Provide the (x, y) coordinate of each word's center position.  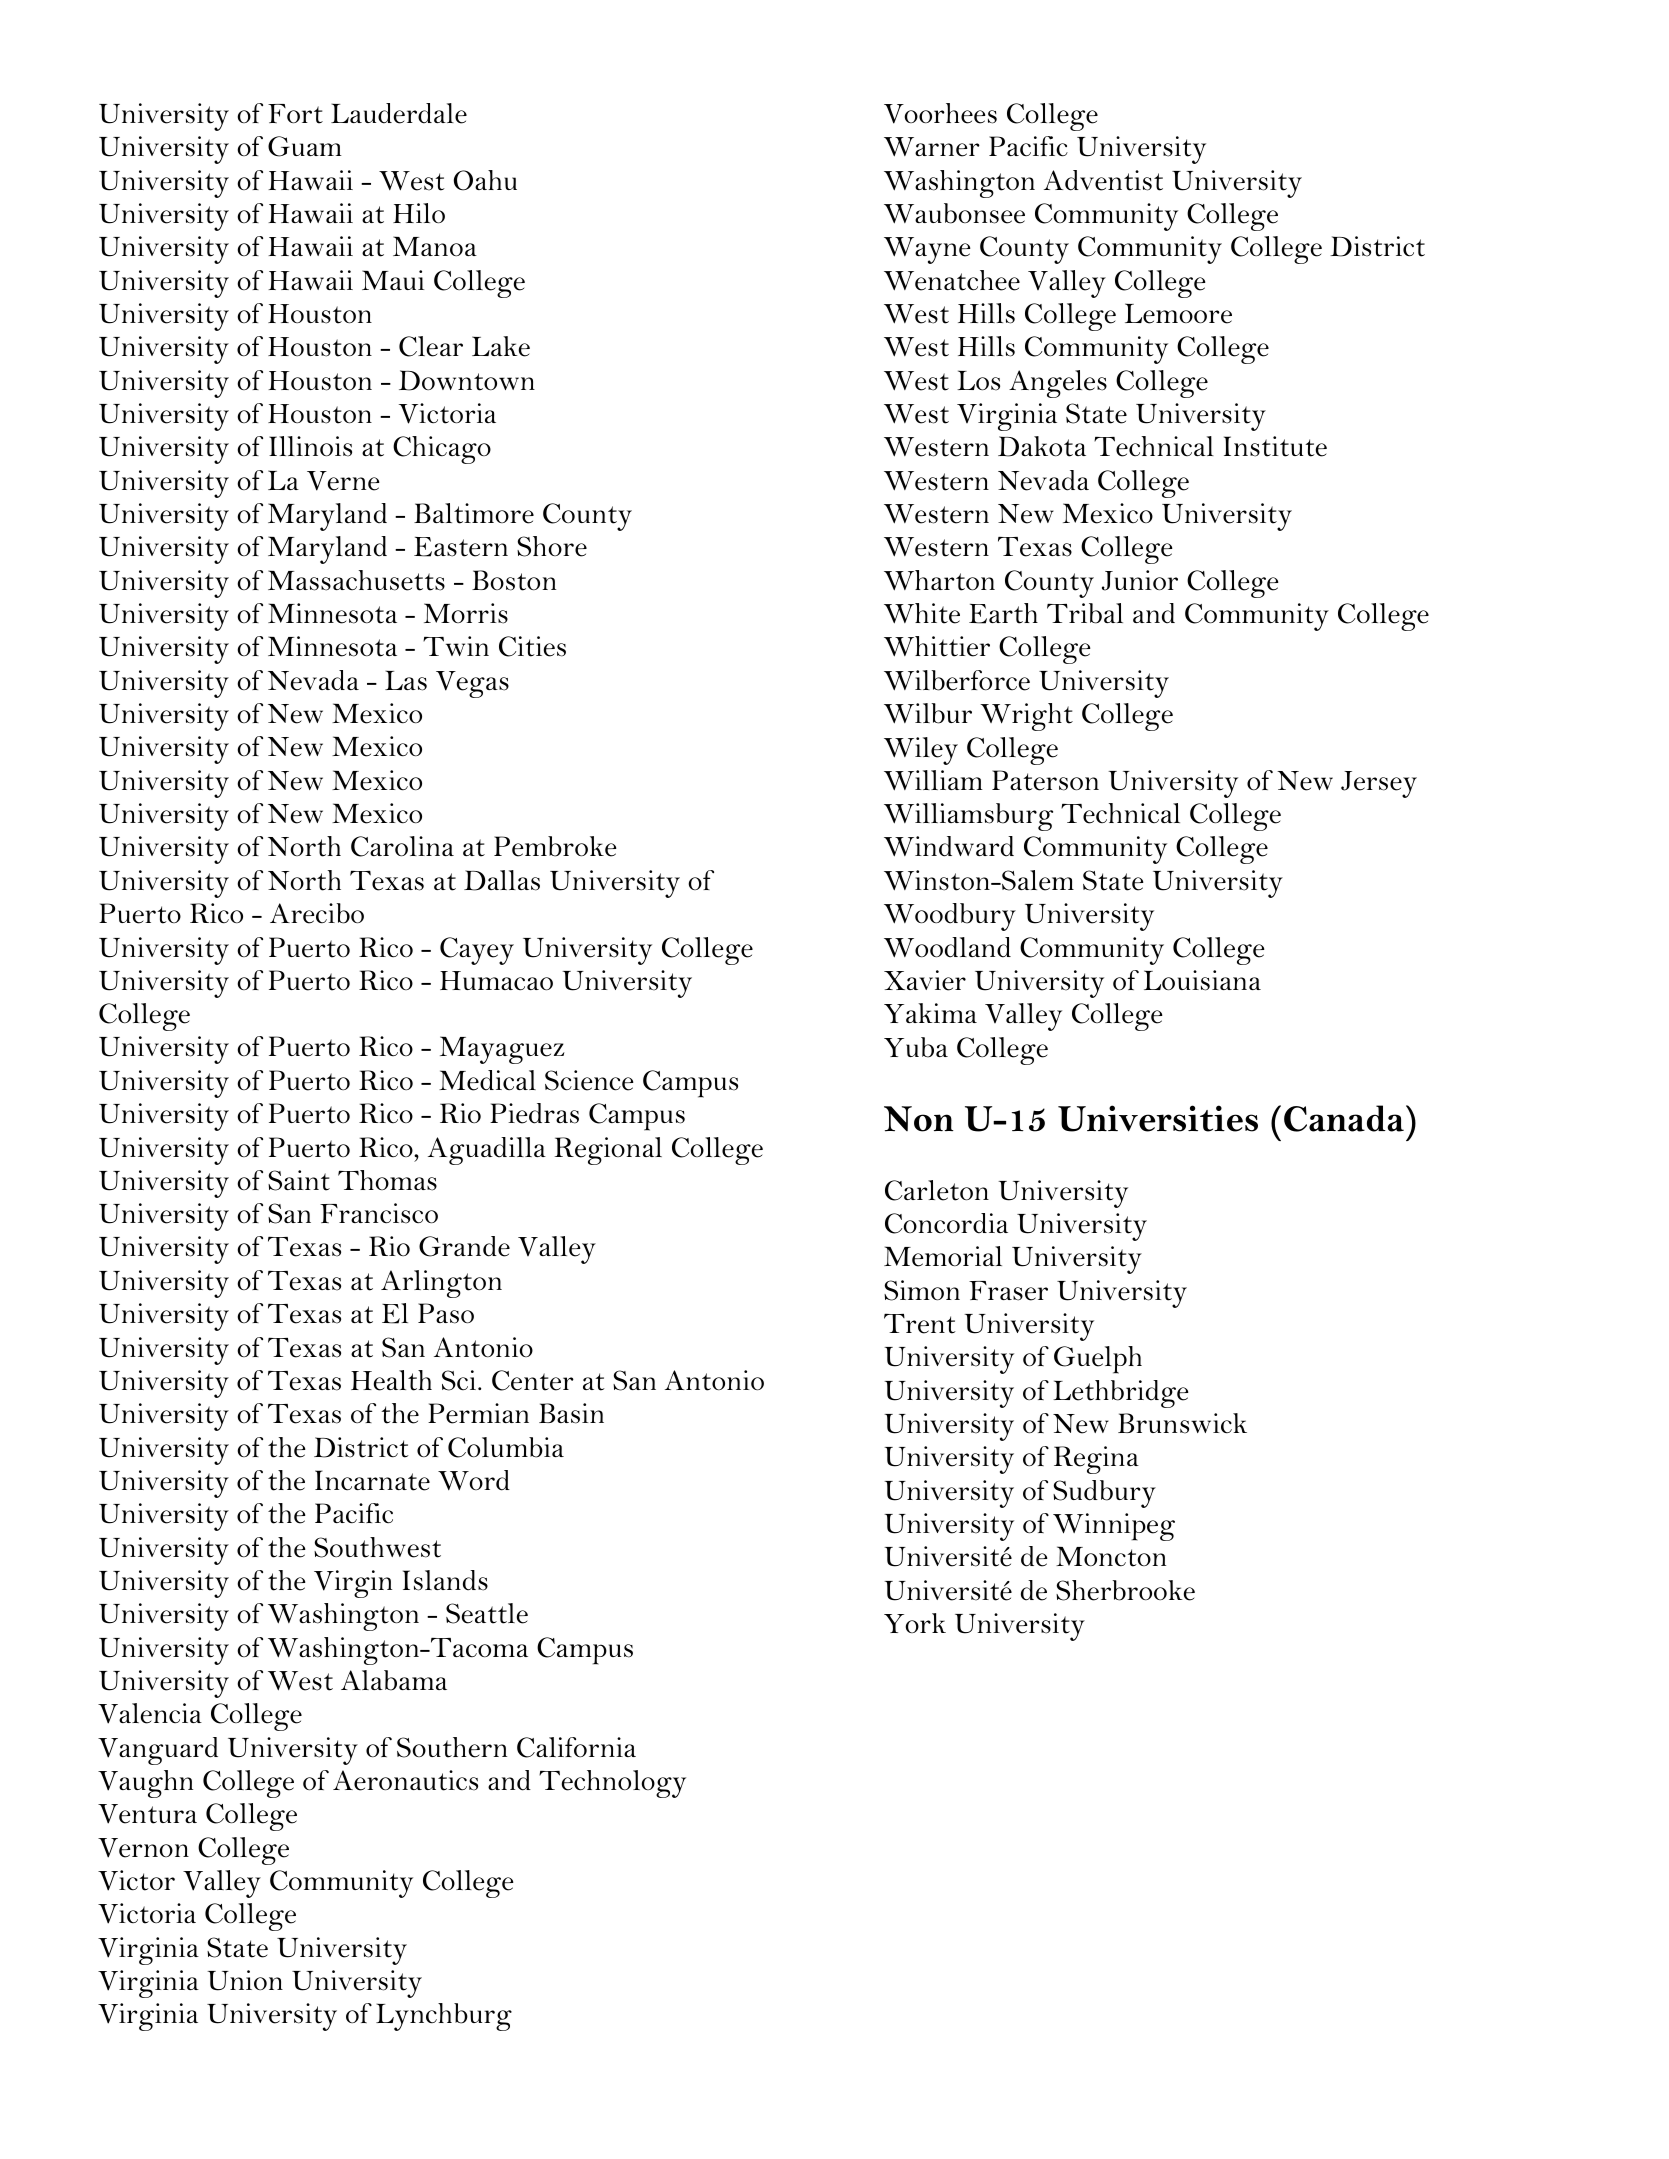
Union (245, 1980)
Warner (932, 147)
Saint (299, 1180)
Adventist (1103, 180)
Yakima (930, 1013)
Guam (305, 146)
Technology (612, 1784)
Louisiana (1202, 980)
